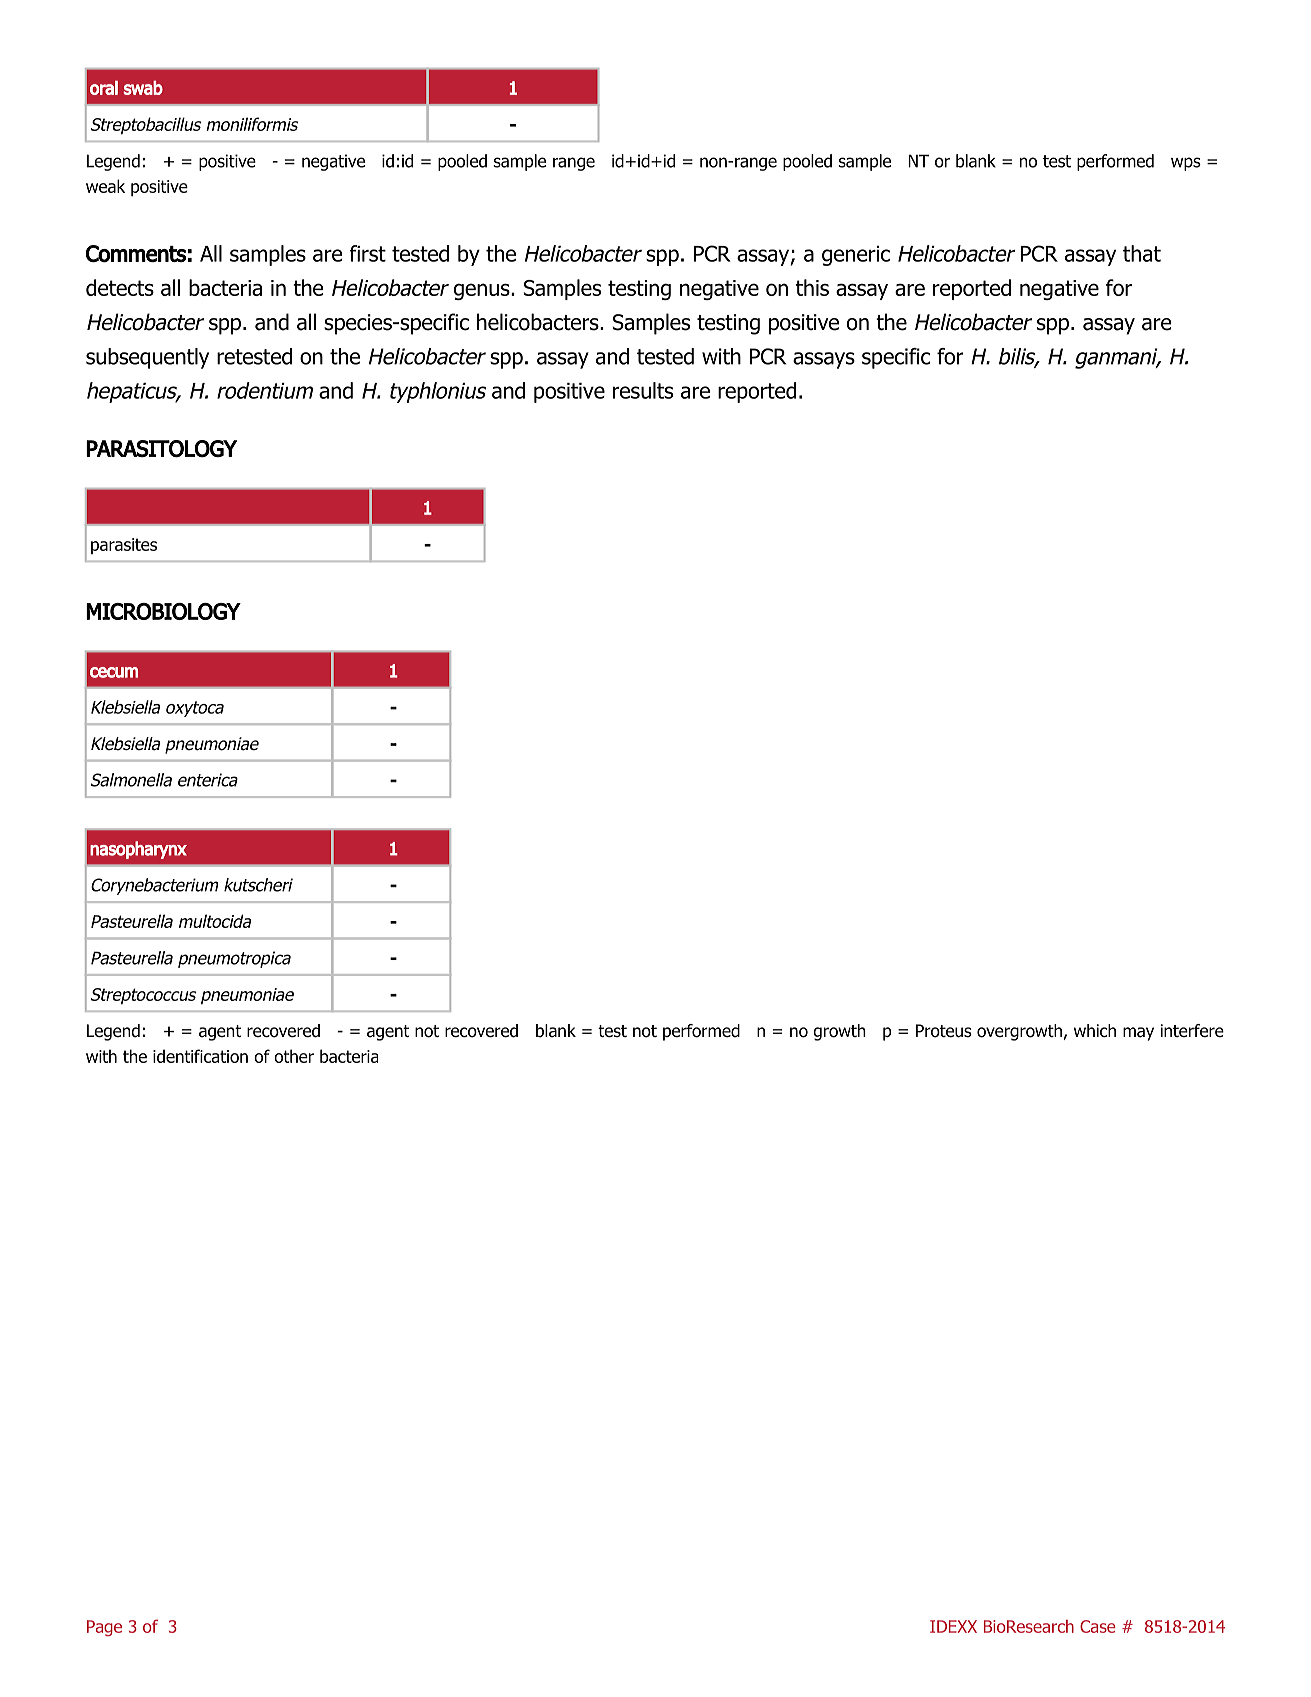 The height and width of the screenshot is (1697, 1311). What do you see at coordinates (1192, 1031) in the screenshot?
I see `interfere` at bounding box center [1192, 1031].
